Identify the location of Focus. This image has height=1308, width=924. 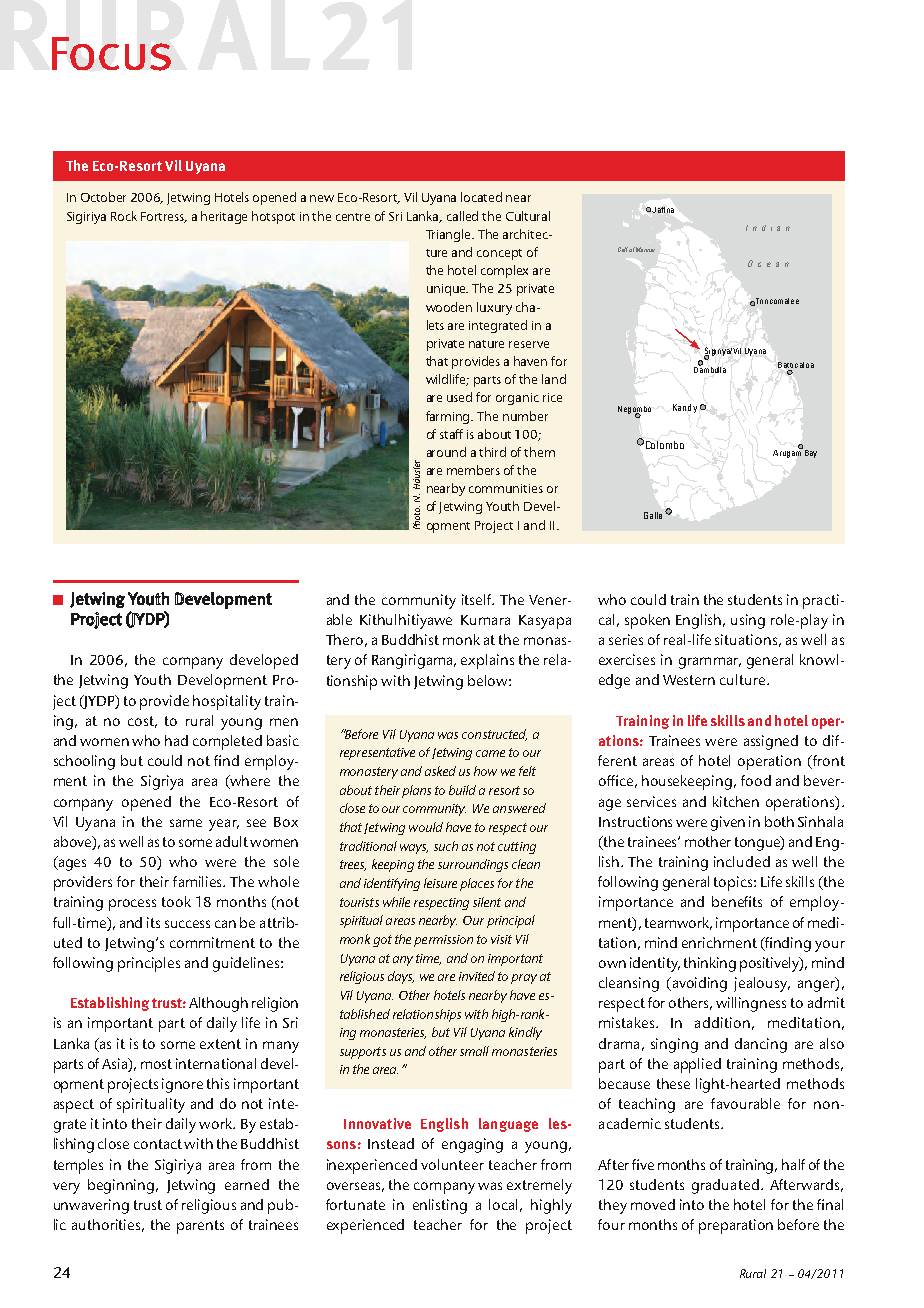
(111, 54).
